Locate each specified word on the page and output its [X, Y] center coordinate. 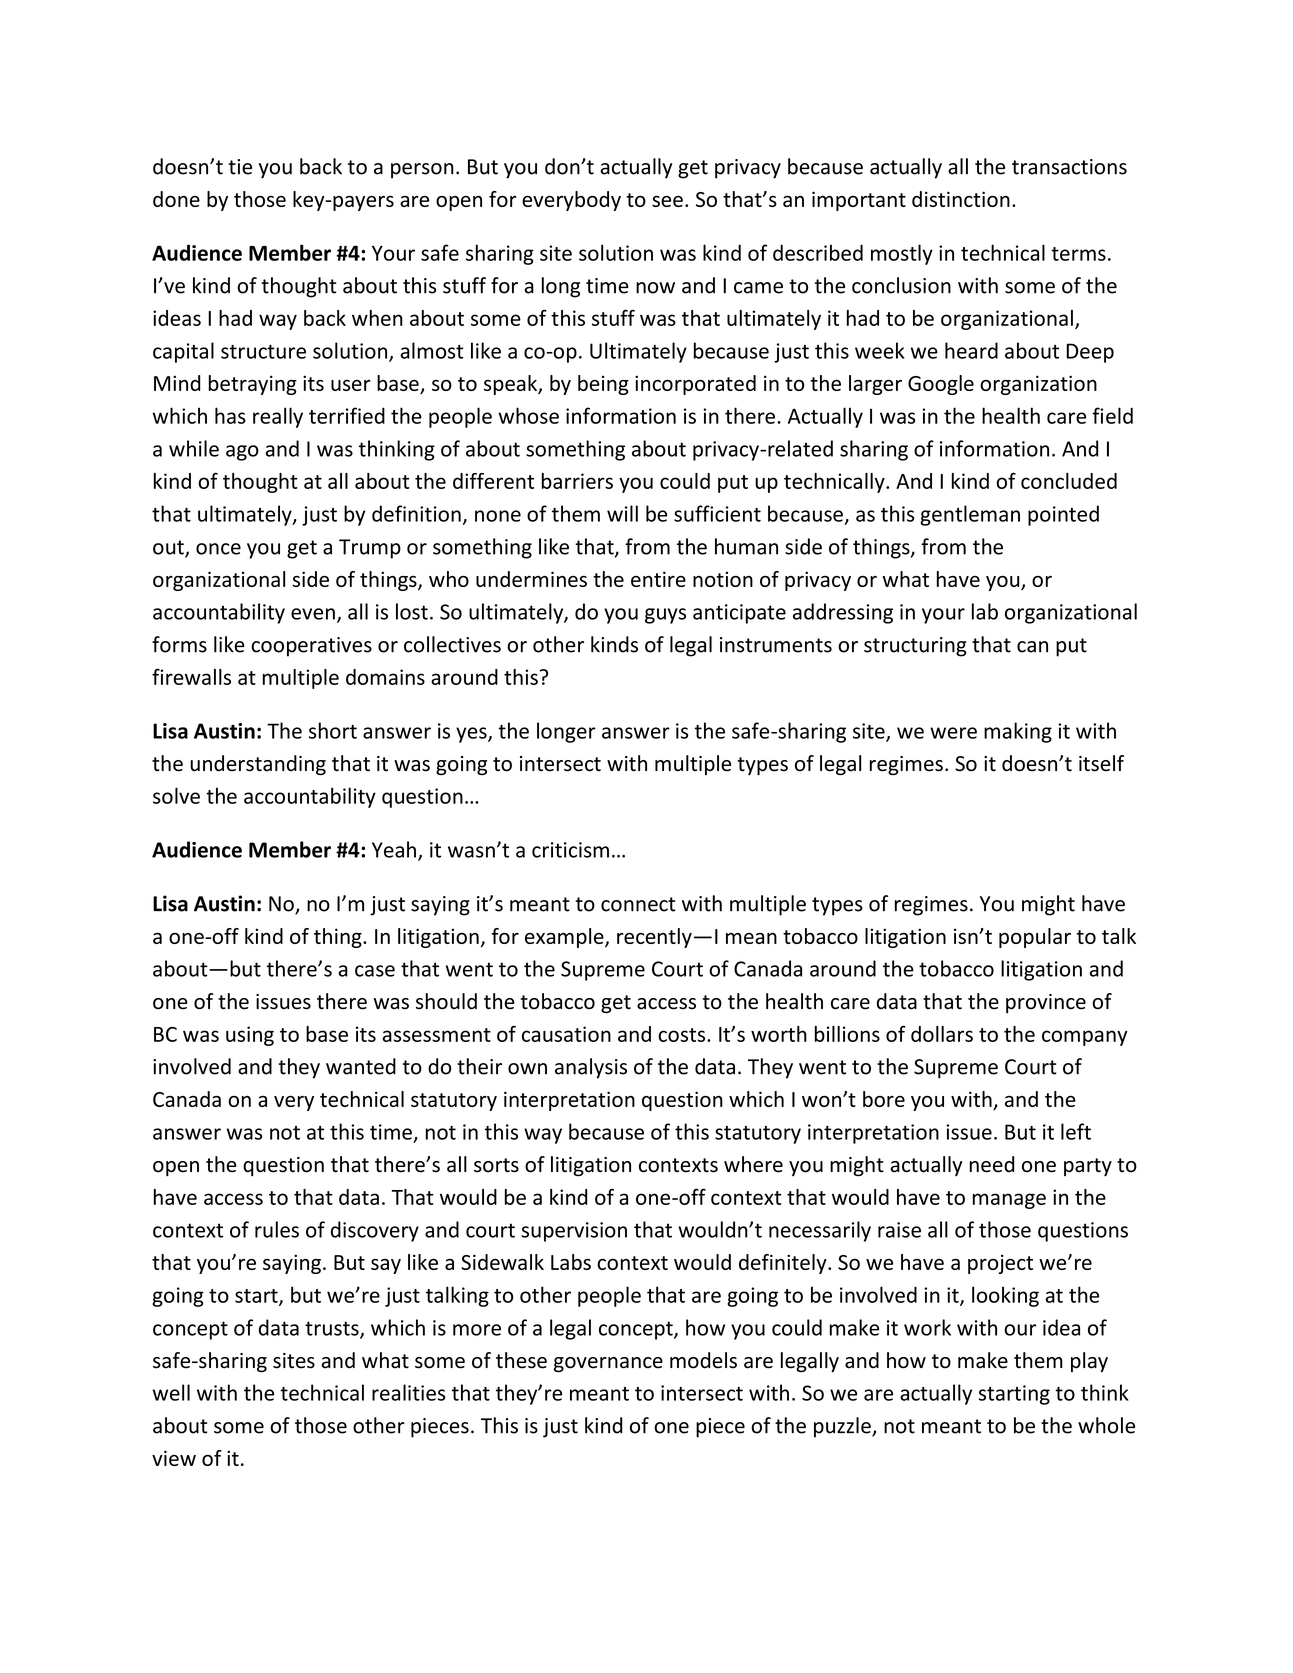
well [171, 1392]
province [1046, 1003]
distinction [961, 199]
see [667, 201]
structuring [915, 647]
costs [681, 1035]
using [250, 1036]
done [176, 199]
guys [665, 616]
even [313, 614]
